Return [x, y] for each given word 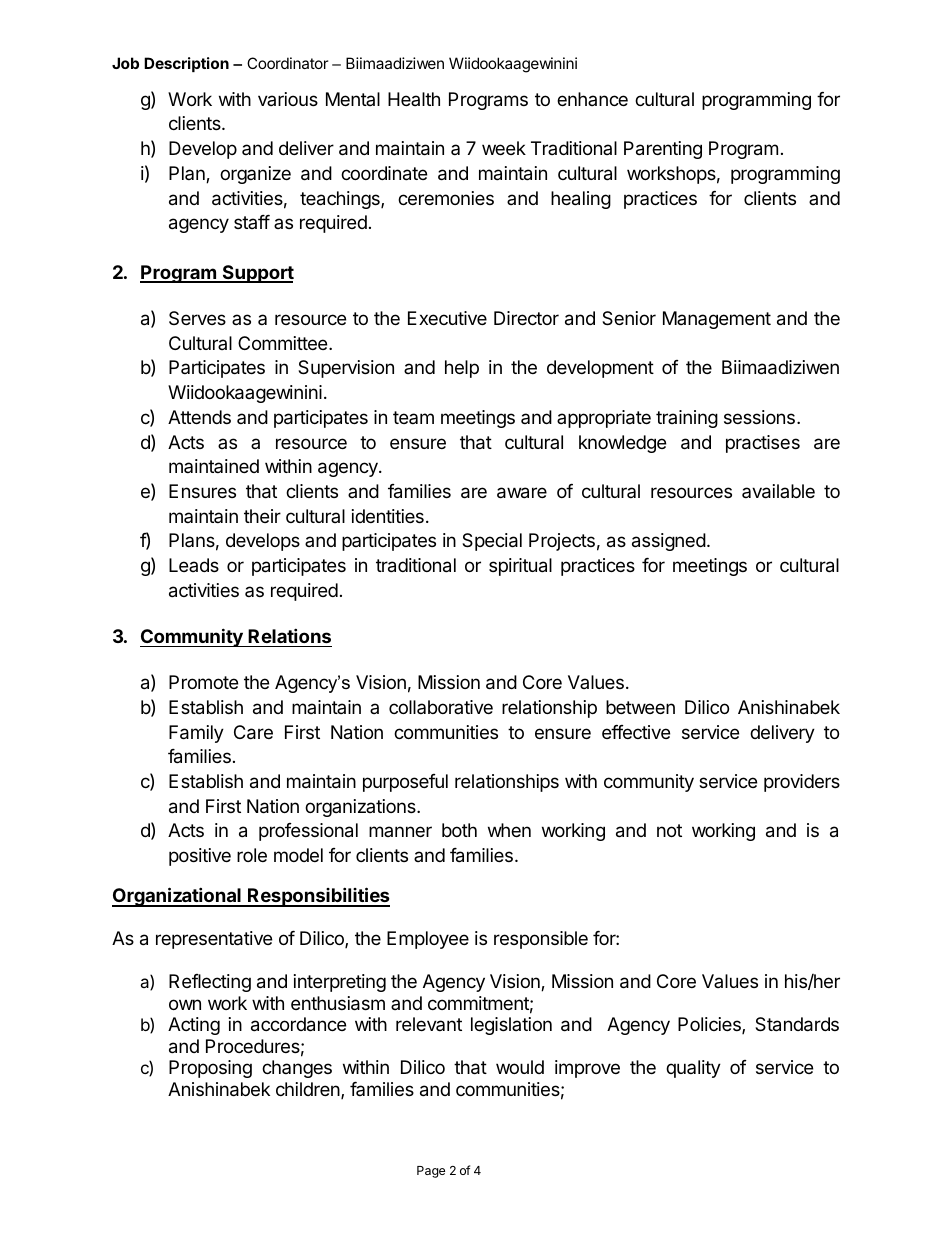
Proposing [210, 1069]
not [669, 830]
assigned [669, 542]
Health [414, 99]
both [459, 830]
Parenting [663, 150]
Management [717, 320]
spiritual [520, 567]
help [462, 369]
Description [186, 64]
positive [200, 857]
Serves [197, 318]
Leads [194, 565]
